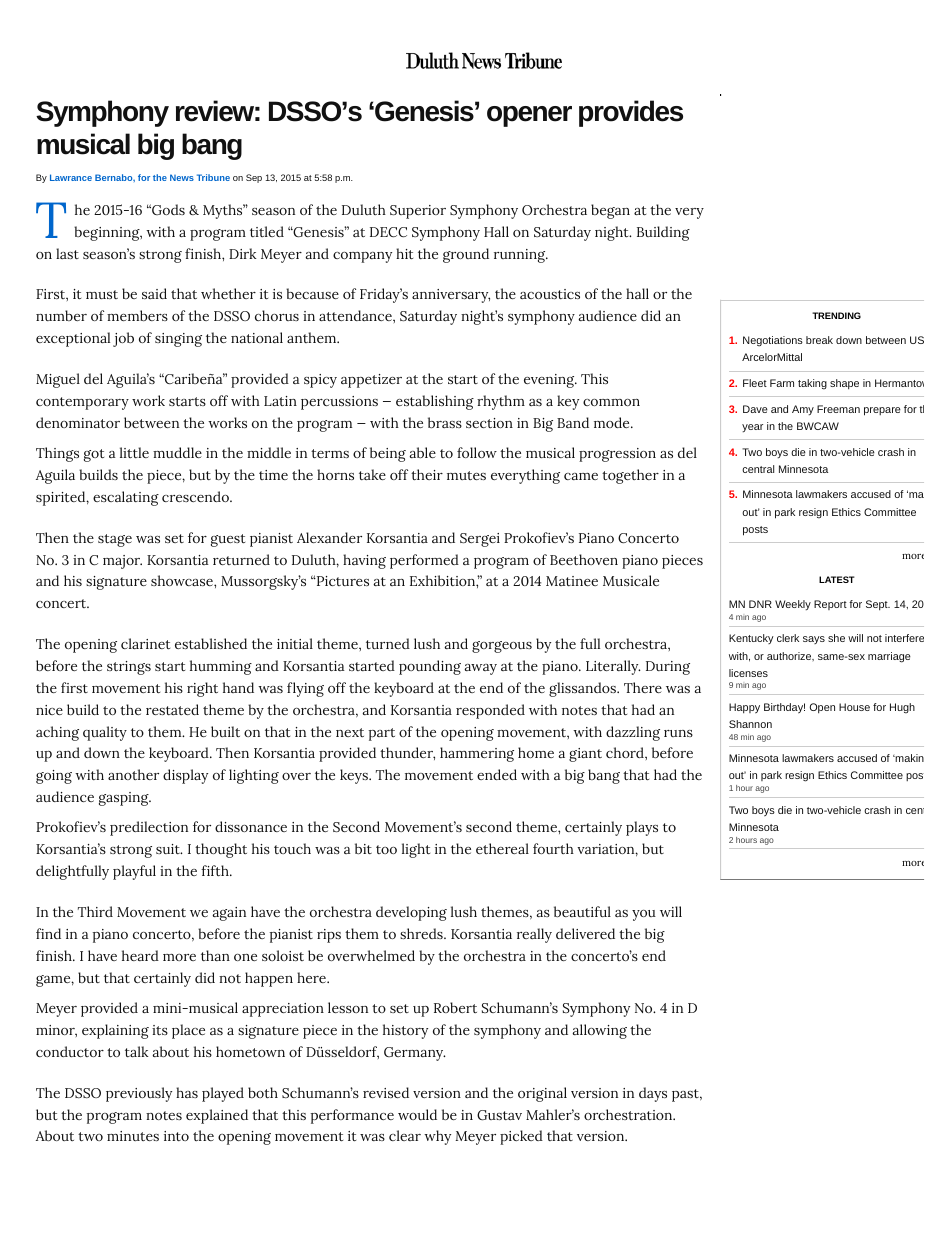  What do you see at coordinates (752, 428) in the document?
I see `year` at bounding box center [752, 428].
